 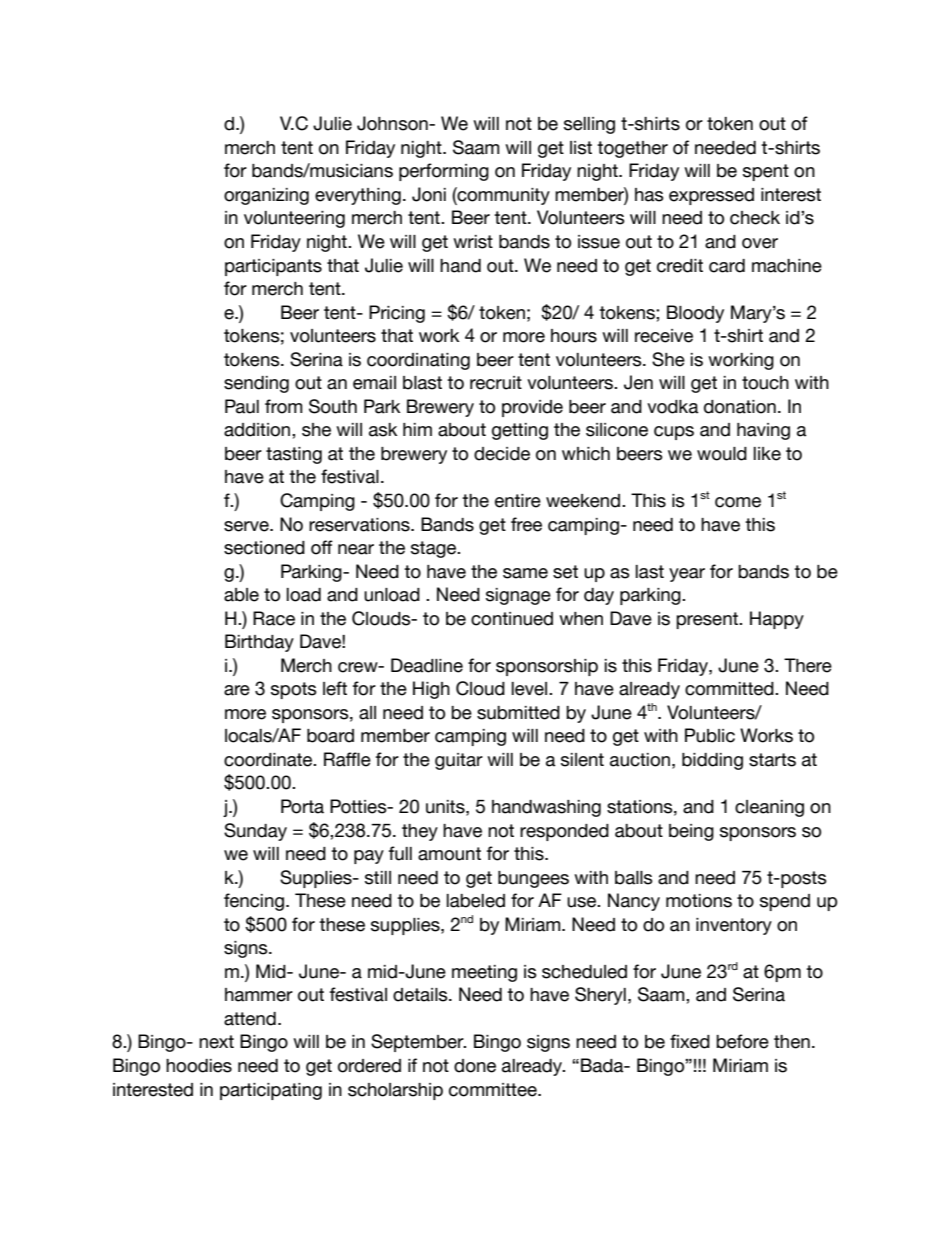 What do you see at coordinates (496, 383) in the screenshot?
I see `recruit` at bounding box center [496, 383].
